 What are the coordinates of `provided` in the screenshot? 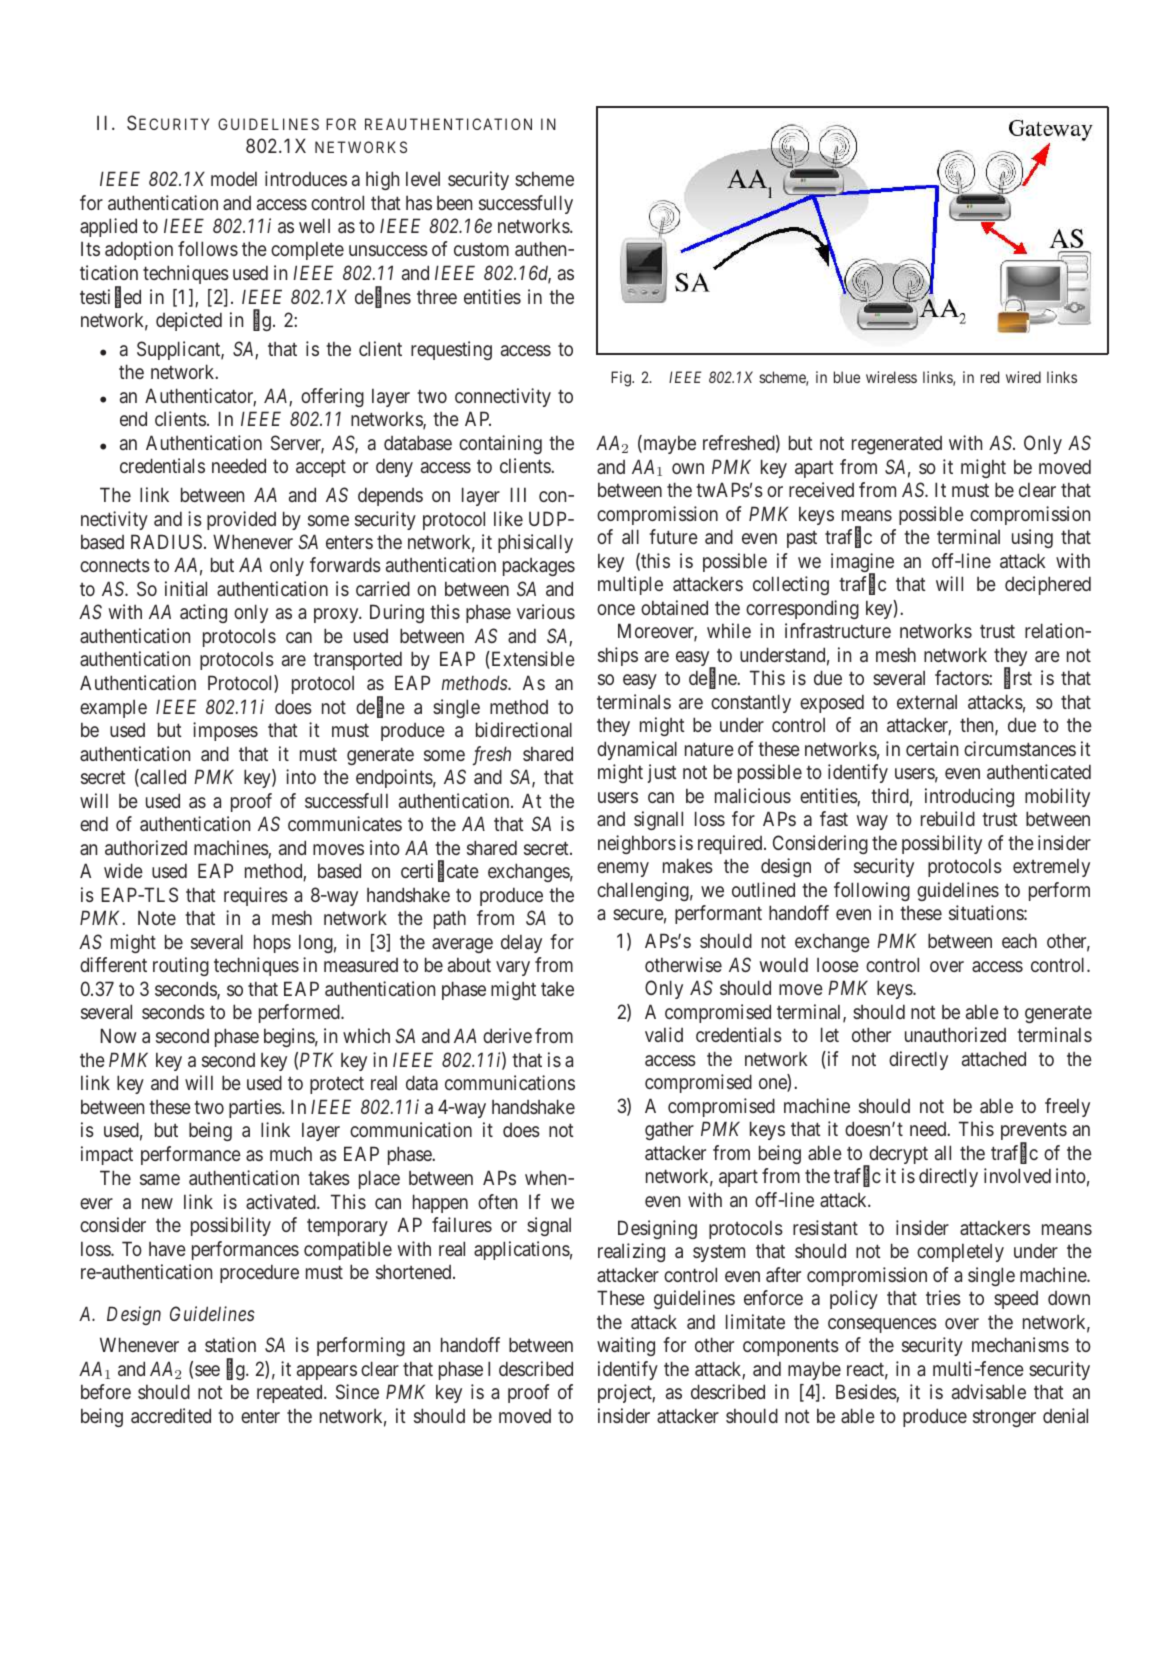 It's located at (241, 520).
